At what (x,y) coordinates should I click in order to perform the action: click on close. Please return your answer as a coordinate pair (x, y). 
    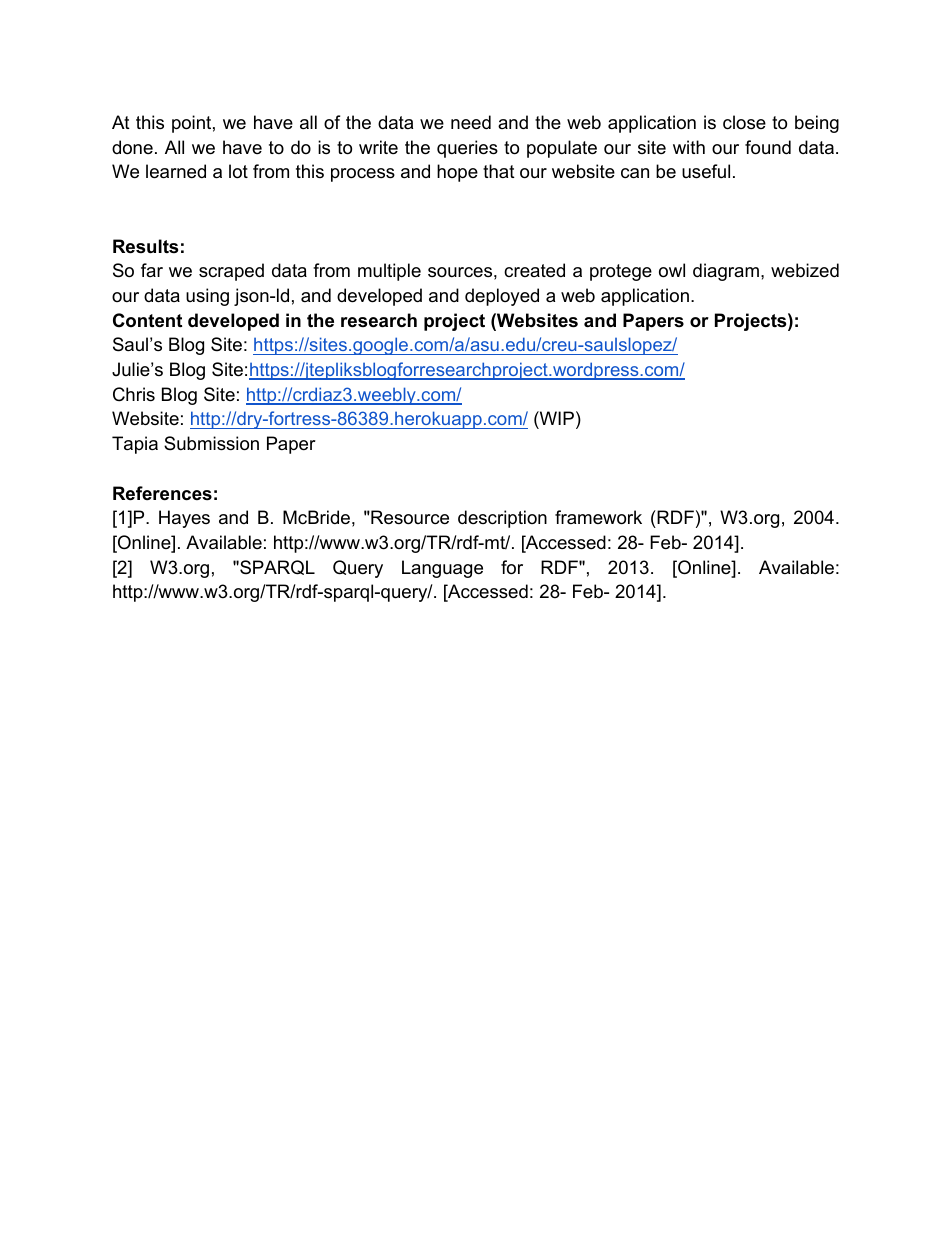
    Looking at the image, I should click on (744, 122).
